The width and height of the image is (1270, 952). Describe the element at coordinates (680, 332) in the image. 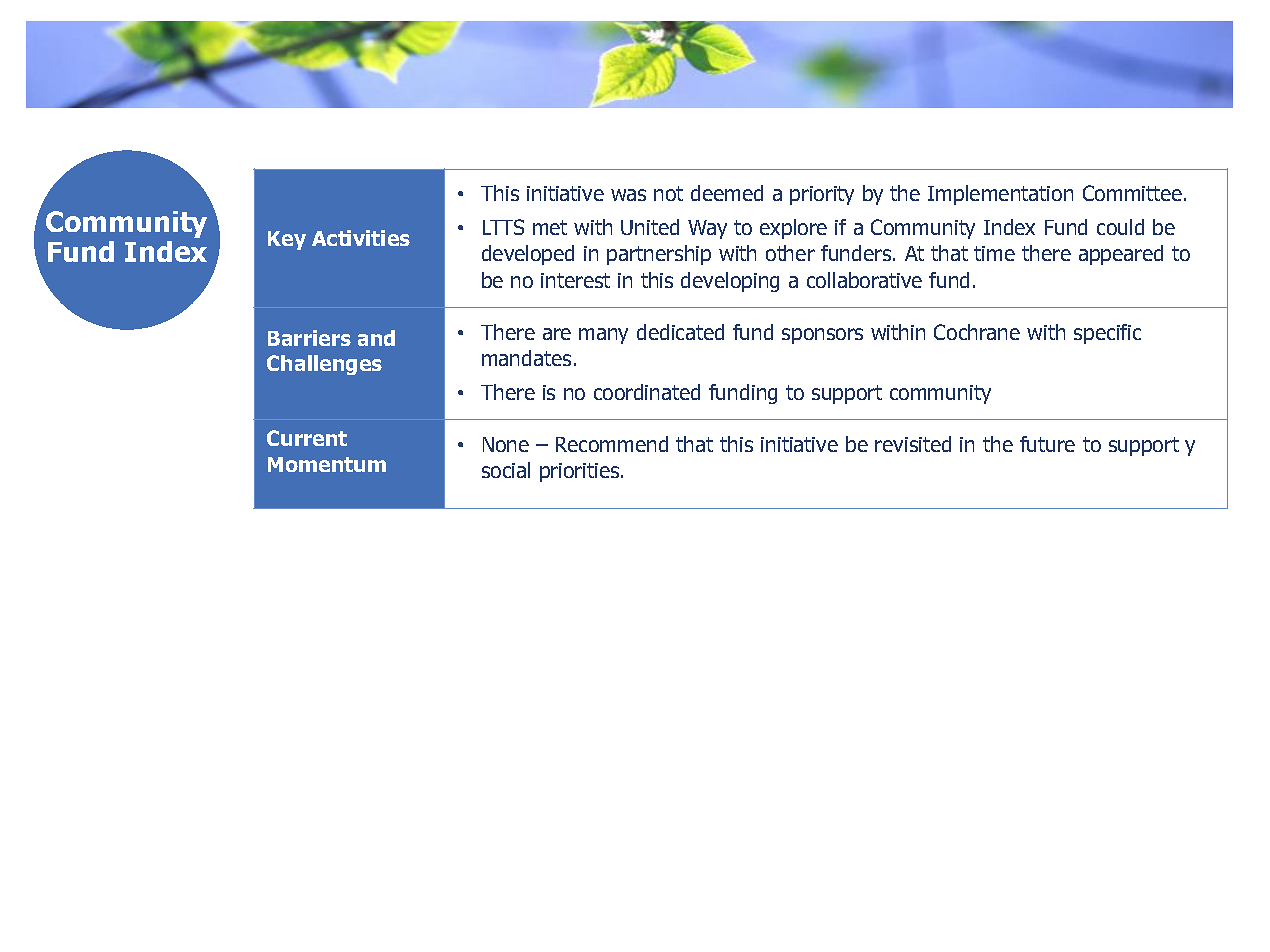

I see `dedicated` at that location.
